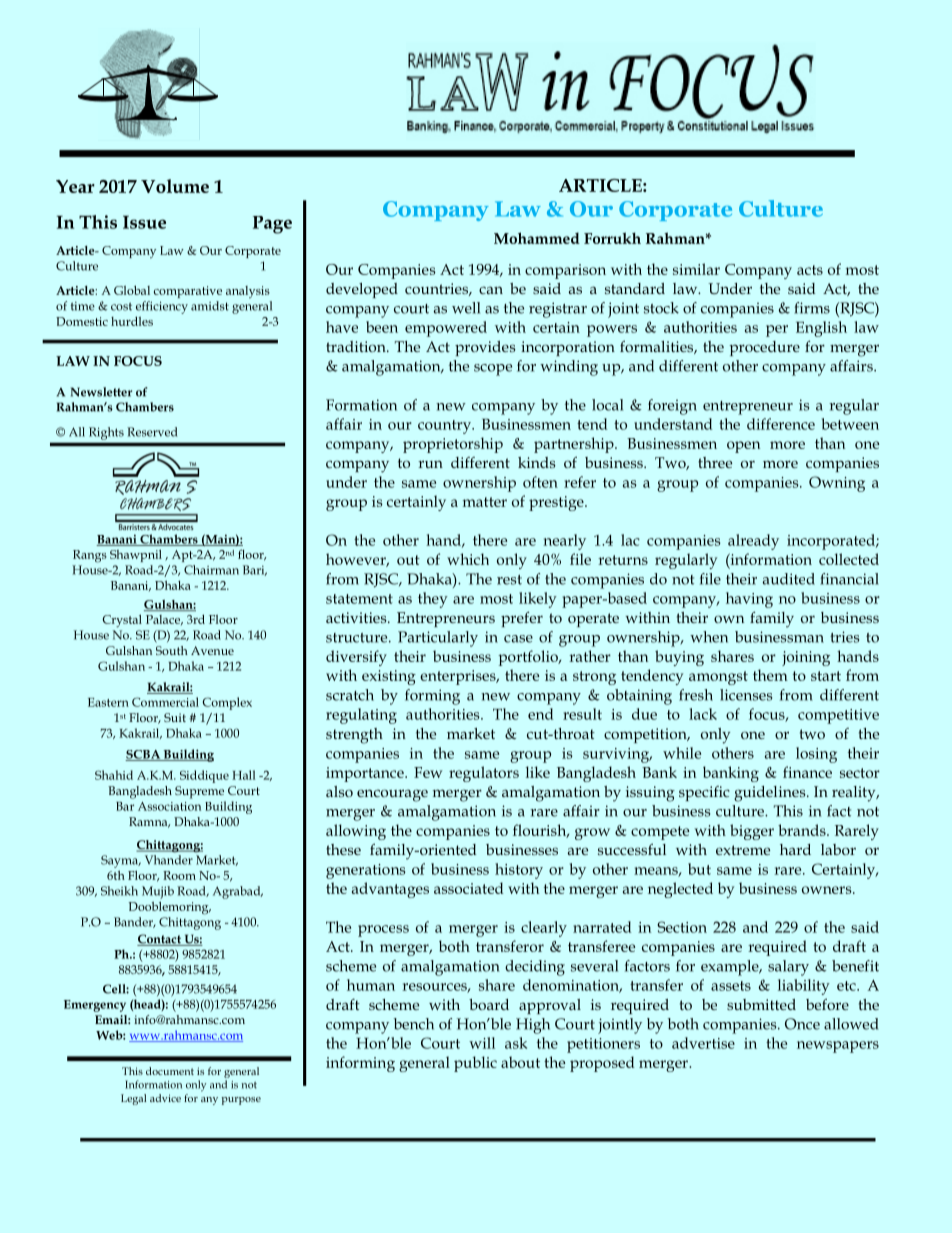 Image resolution: width=952 pixels, height=1233 pixels. I want to click on South, so click(172, 650).
